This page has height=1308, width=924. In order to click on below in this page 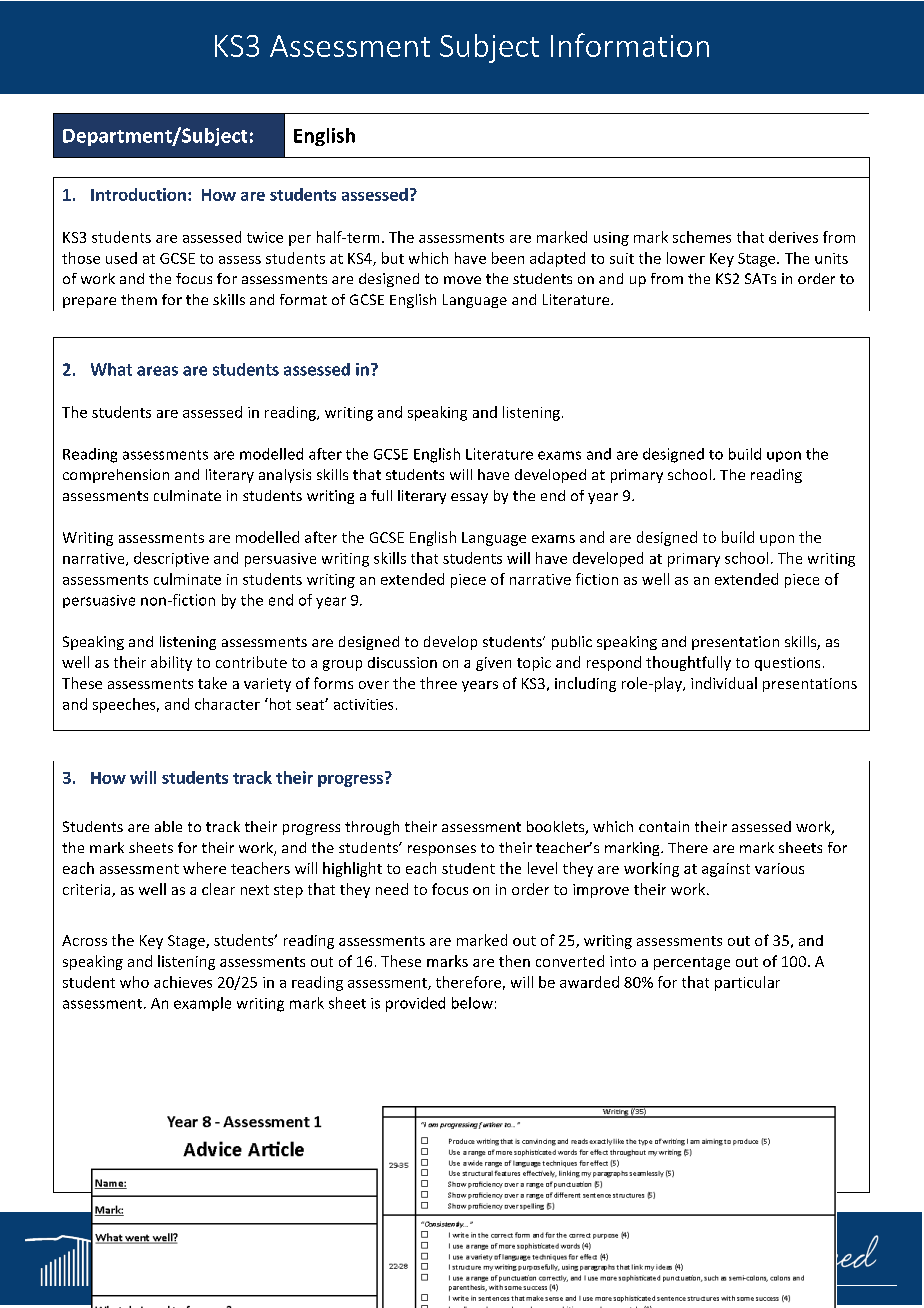, I will do `click(472, 1003)`.
